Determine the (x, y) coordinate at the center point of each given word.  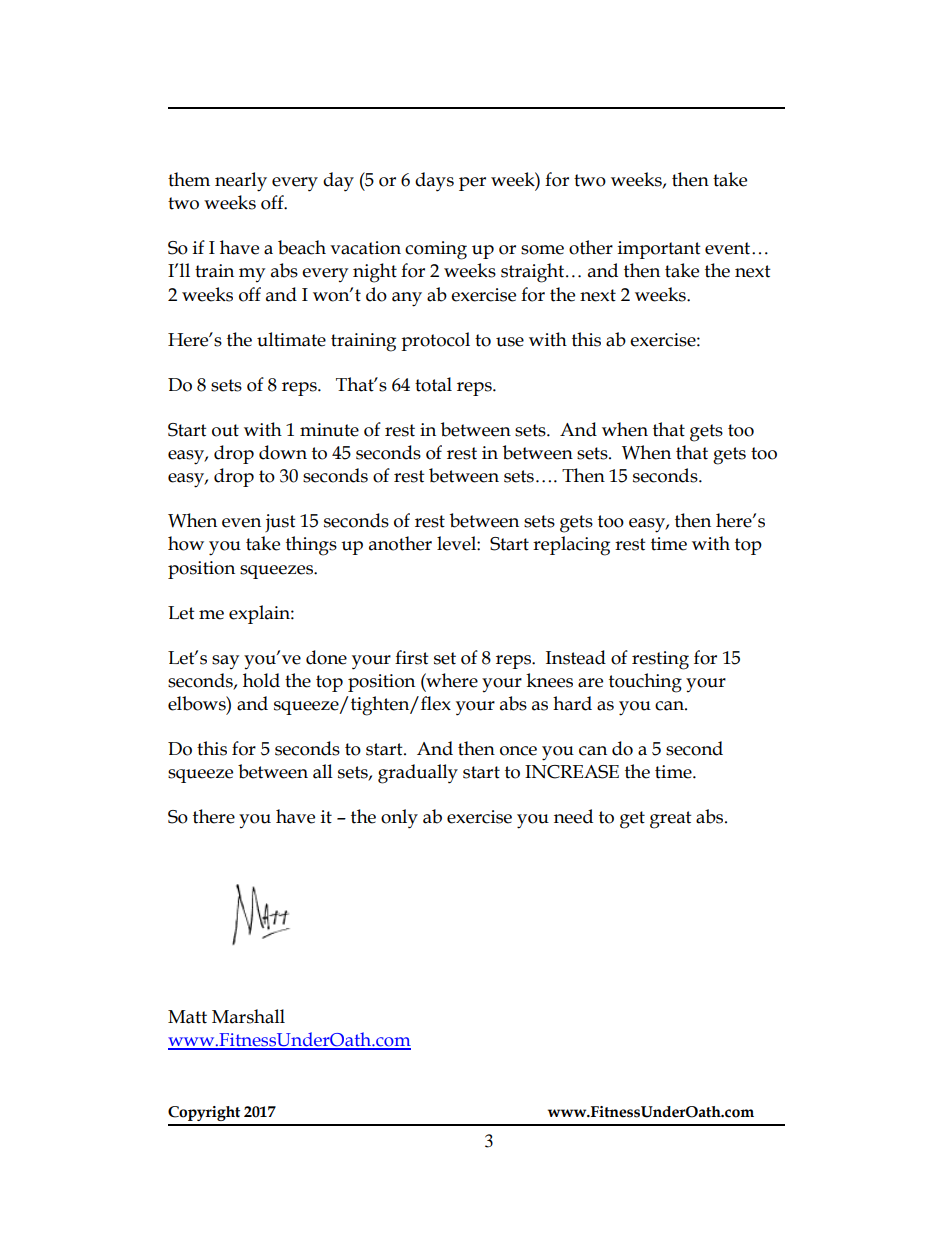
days (434, 182)
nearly (241, 182)
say (225, 662)
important (659, 250)
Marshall (248, 1016)
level (457, 543)
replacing (571, 546)
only (399, 819)
